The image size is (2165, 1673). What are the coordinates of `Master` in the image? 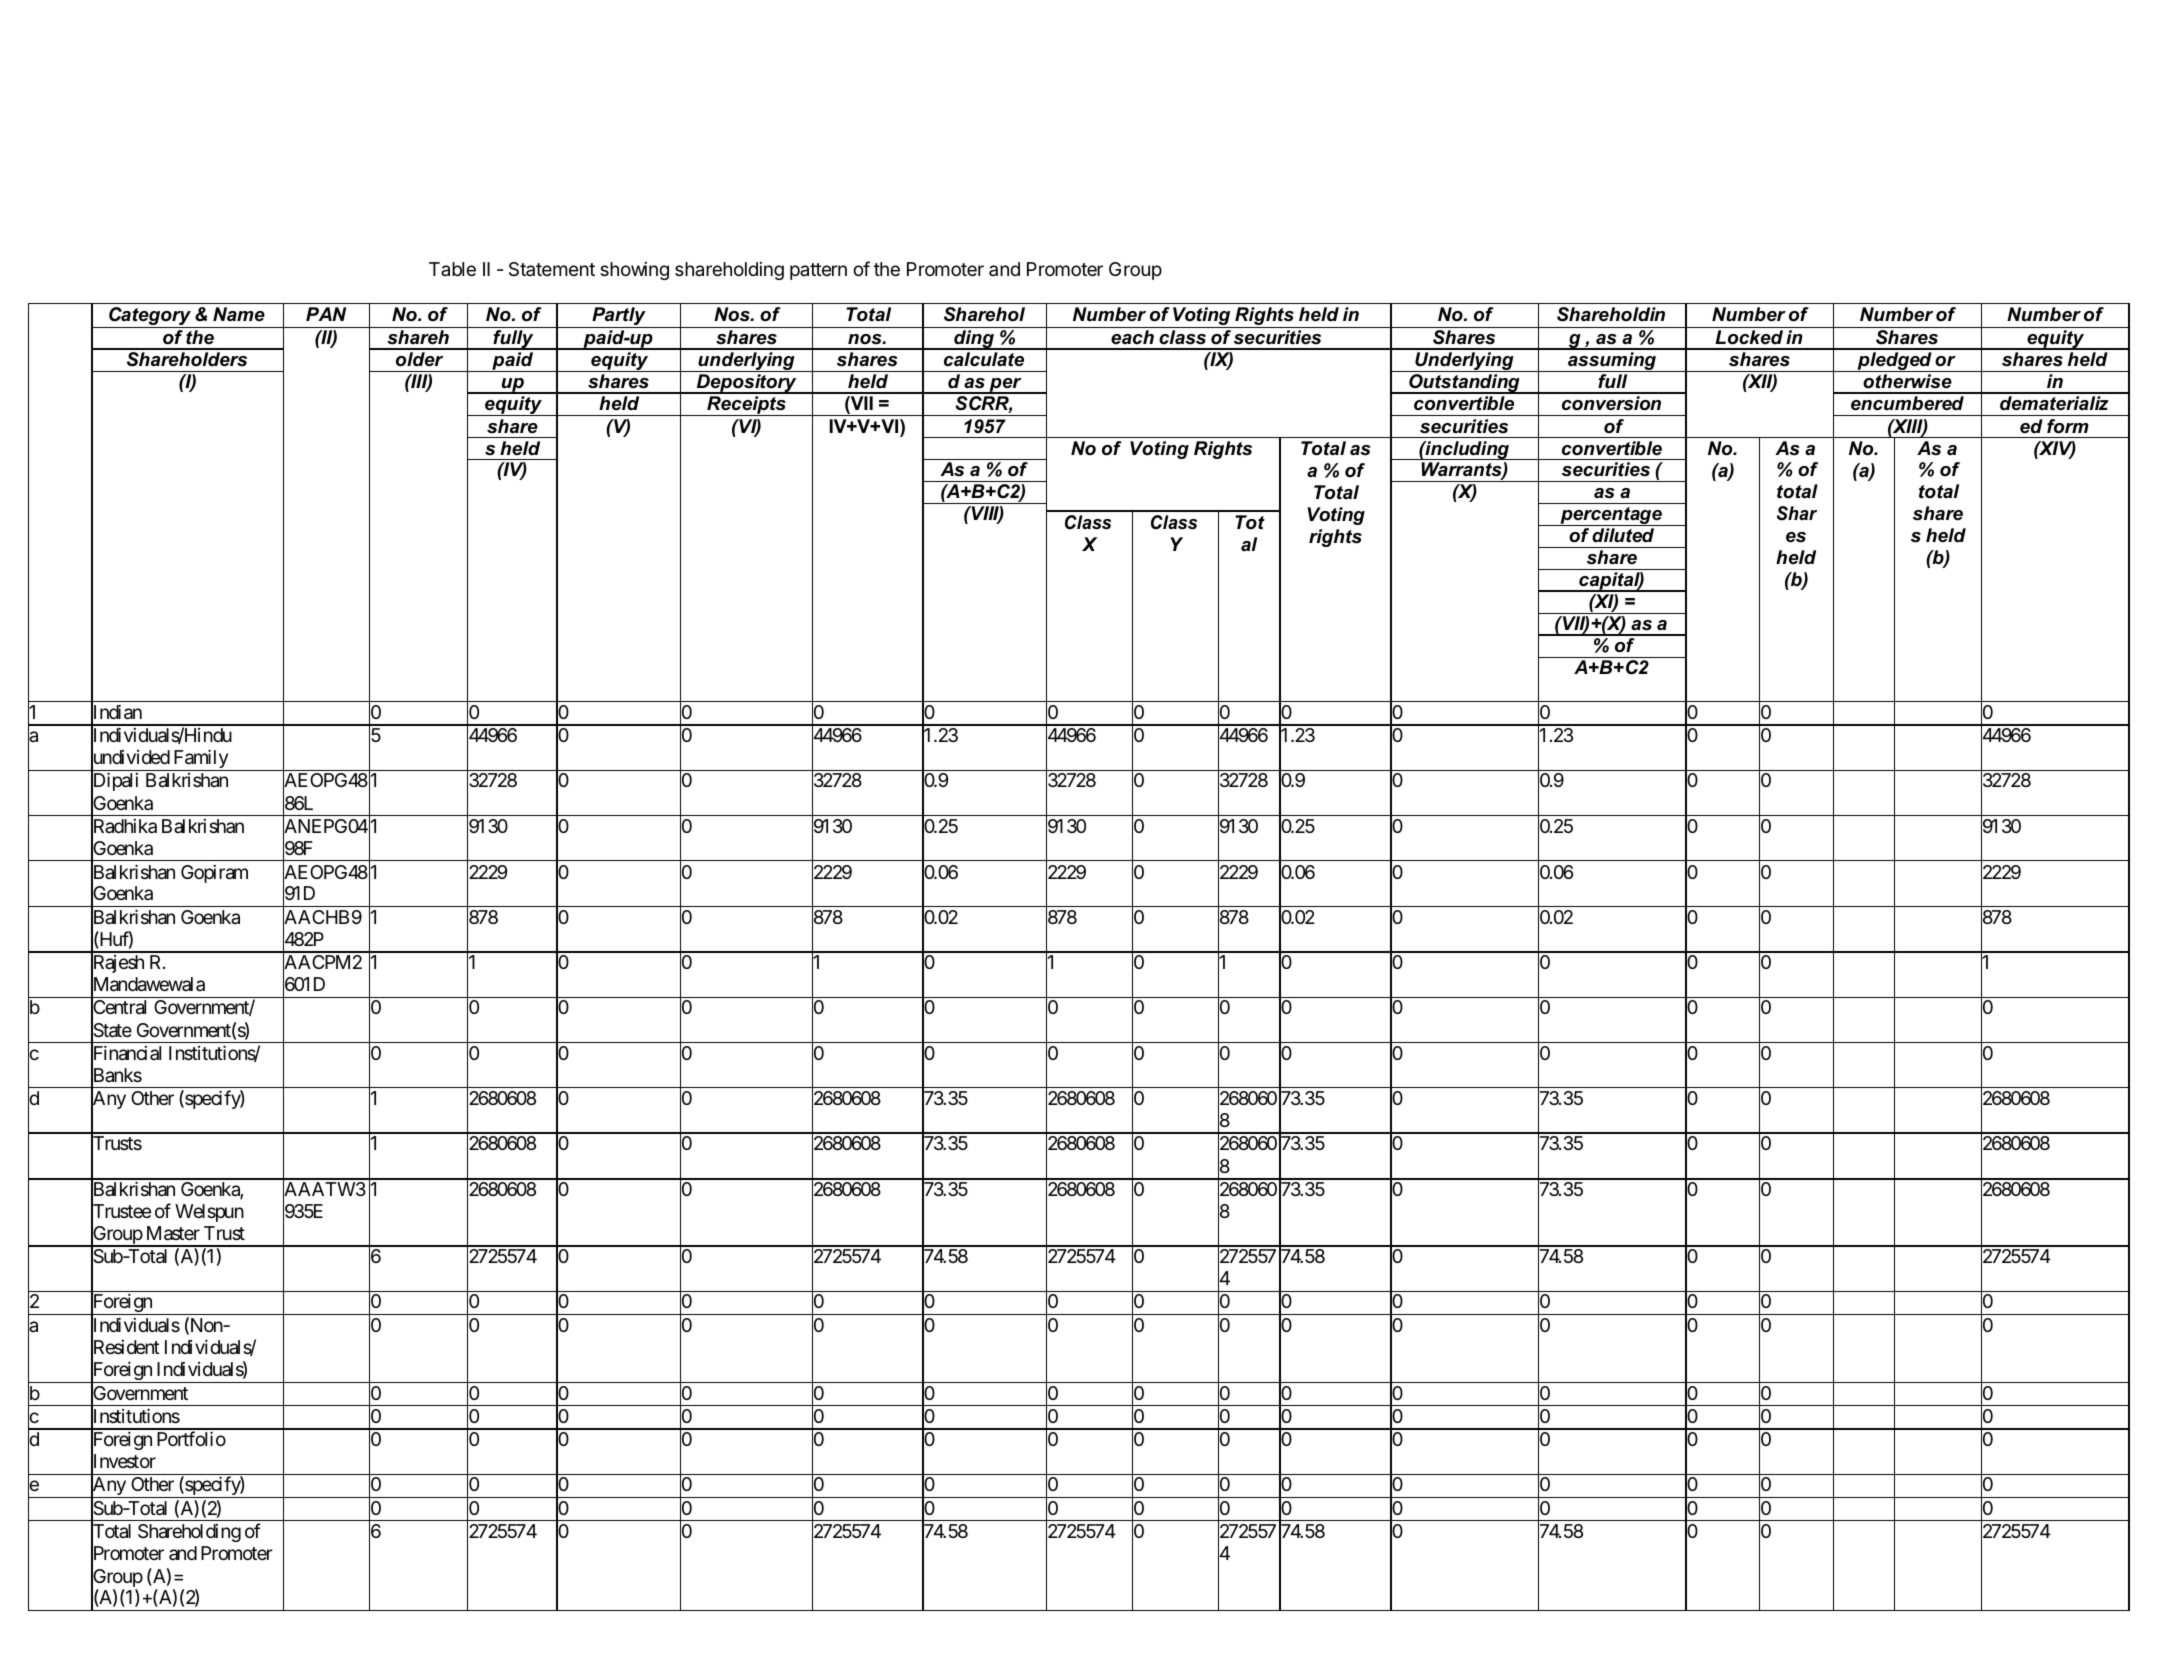 It's located at (173, 1233).
